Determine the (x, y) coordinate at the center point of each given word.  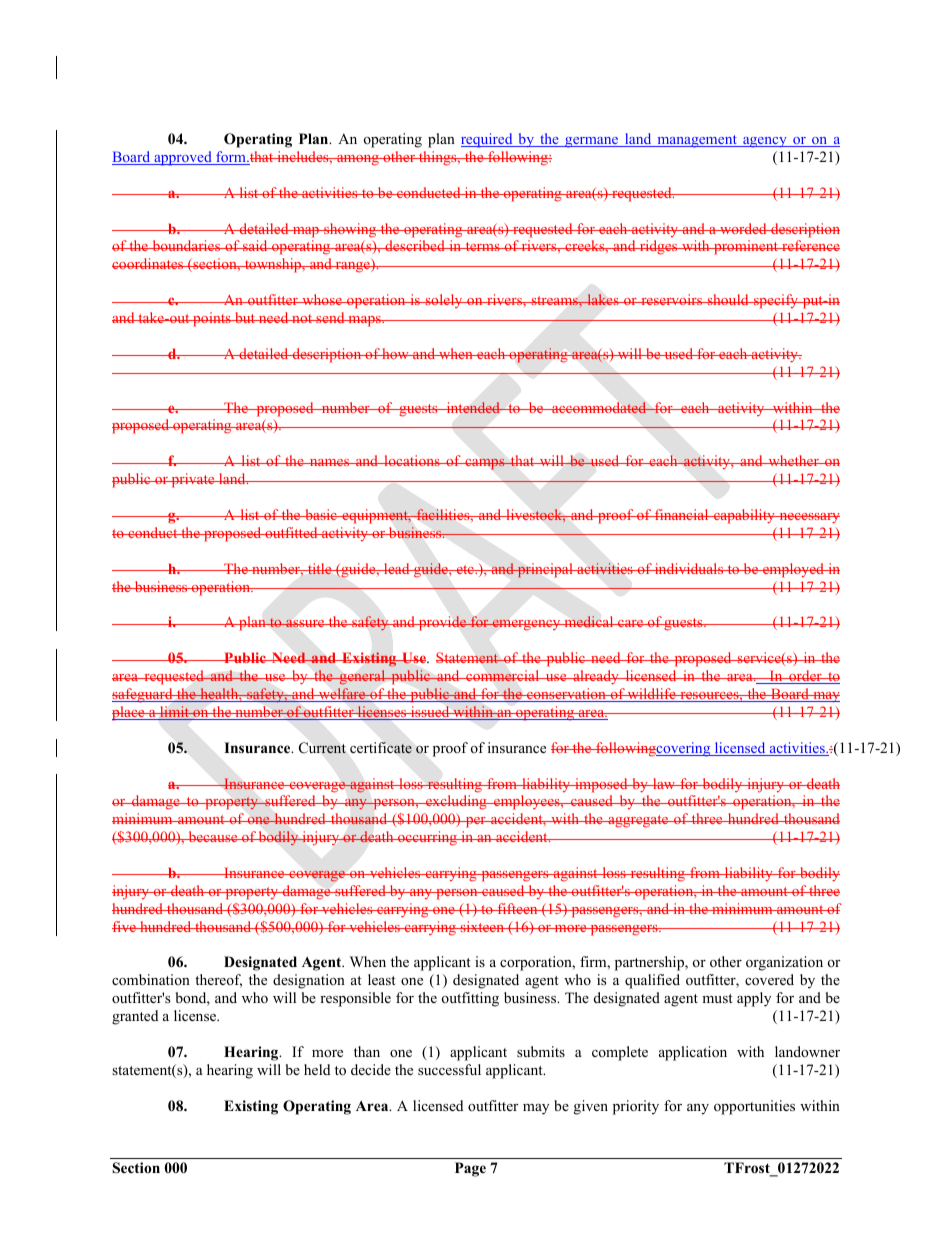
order (805, 677)
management (697, 141)
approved (183, 158)
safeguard (143, 695)
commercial (503, 676)
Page (470, 1169)
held (317, 1069)
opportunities (754, 1107)
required (488, 140)
